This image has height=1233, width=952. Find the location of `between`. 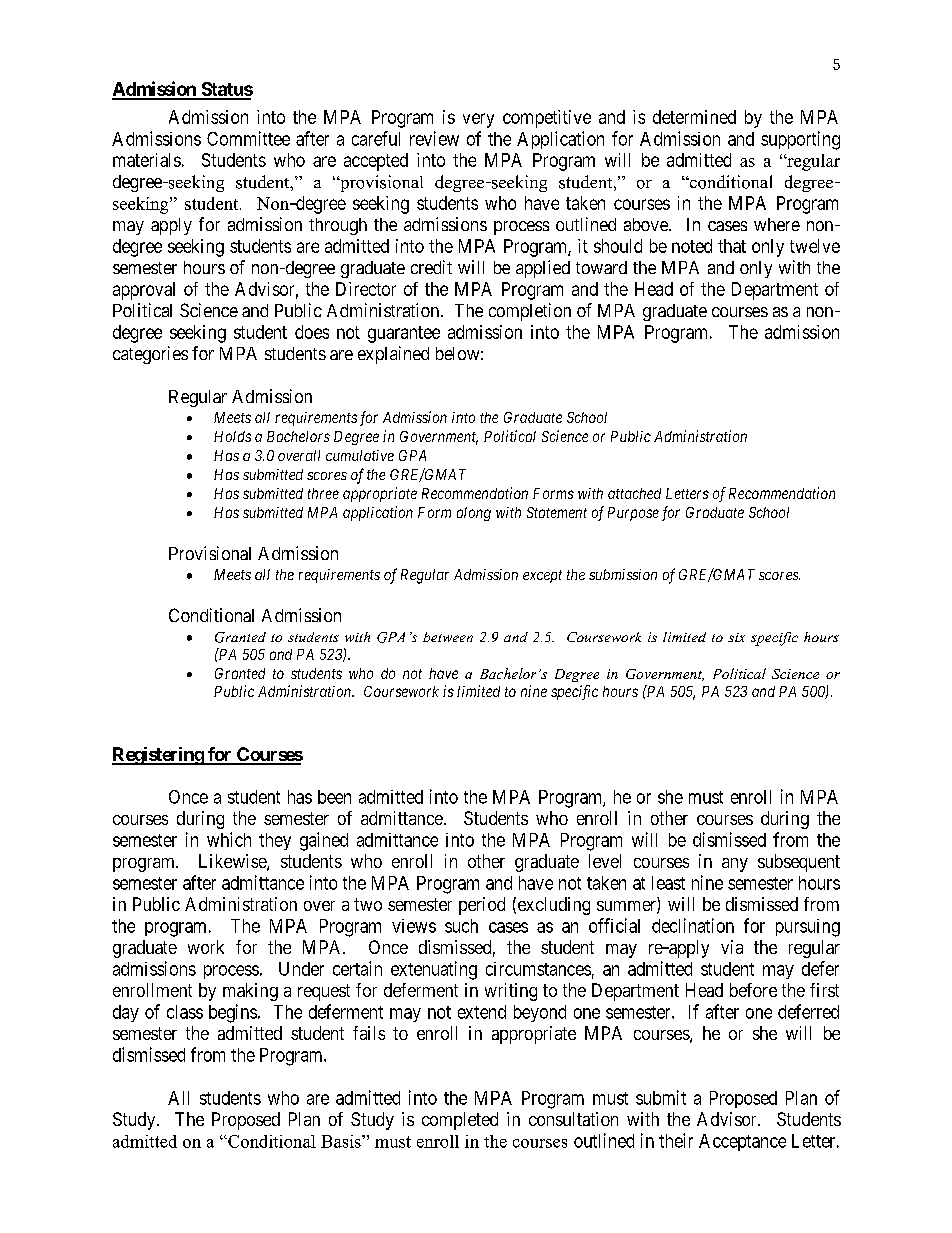

between is located at coordinates (448, 637).
